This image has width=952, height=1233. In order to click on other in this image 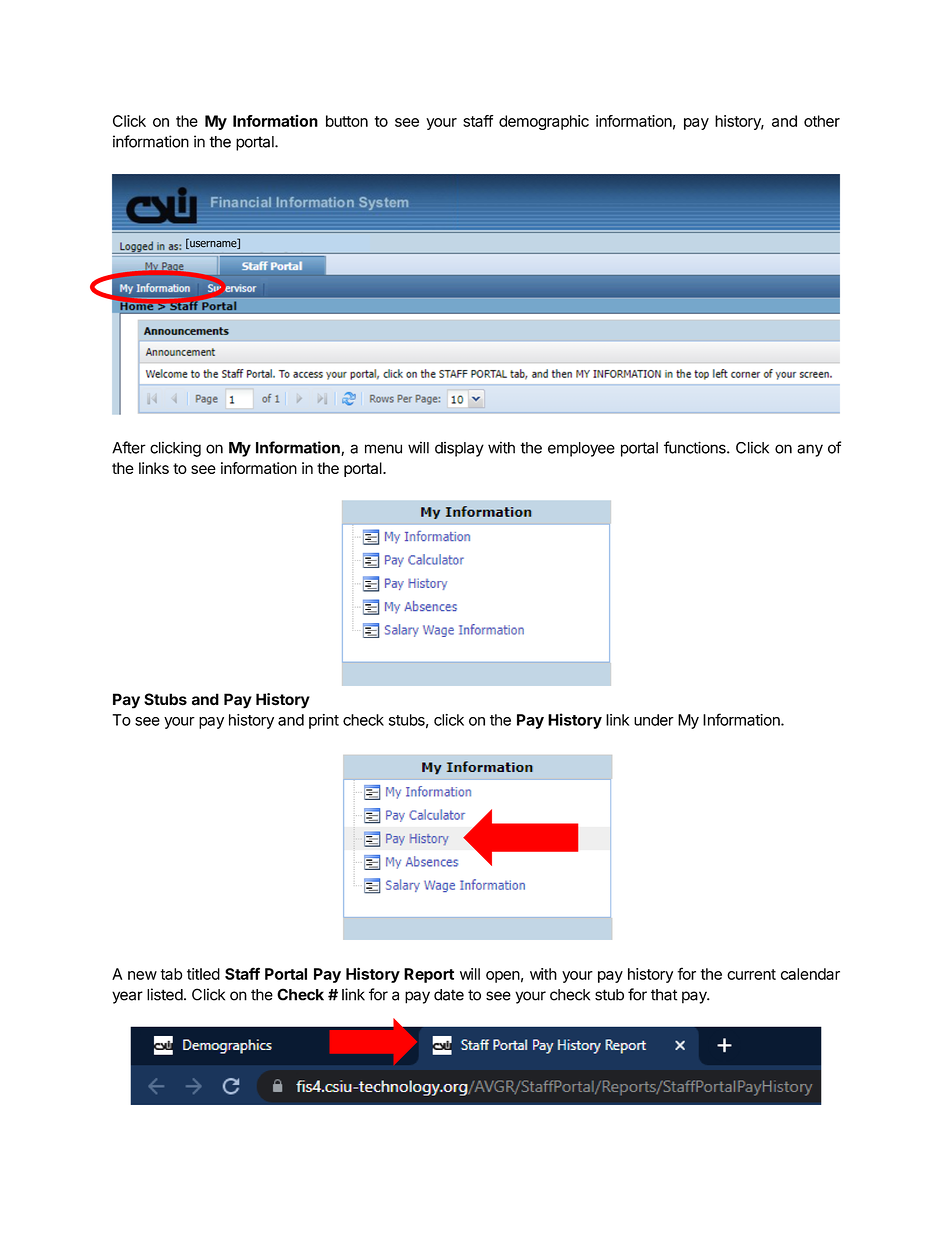, I will do `click(822, 121)`.
